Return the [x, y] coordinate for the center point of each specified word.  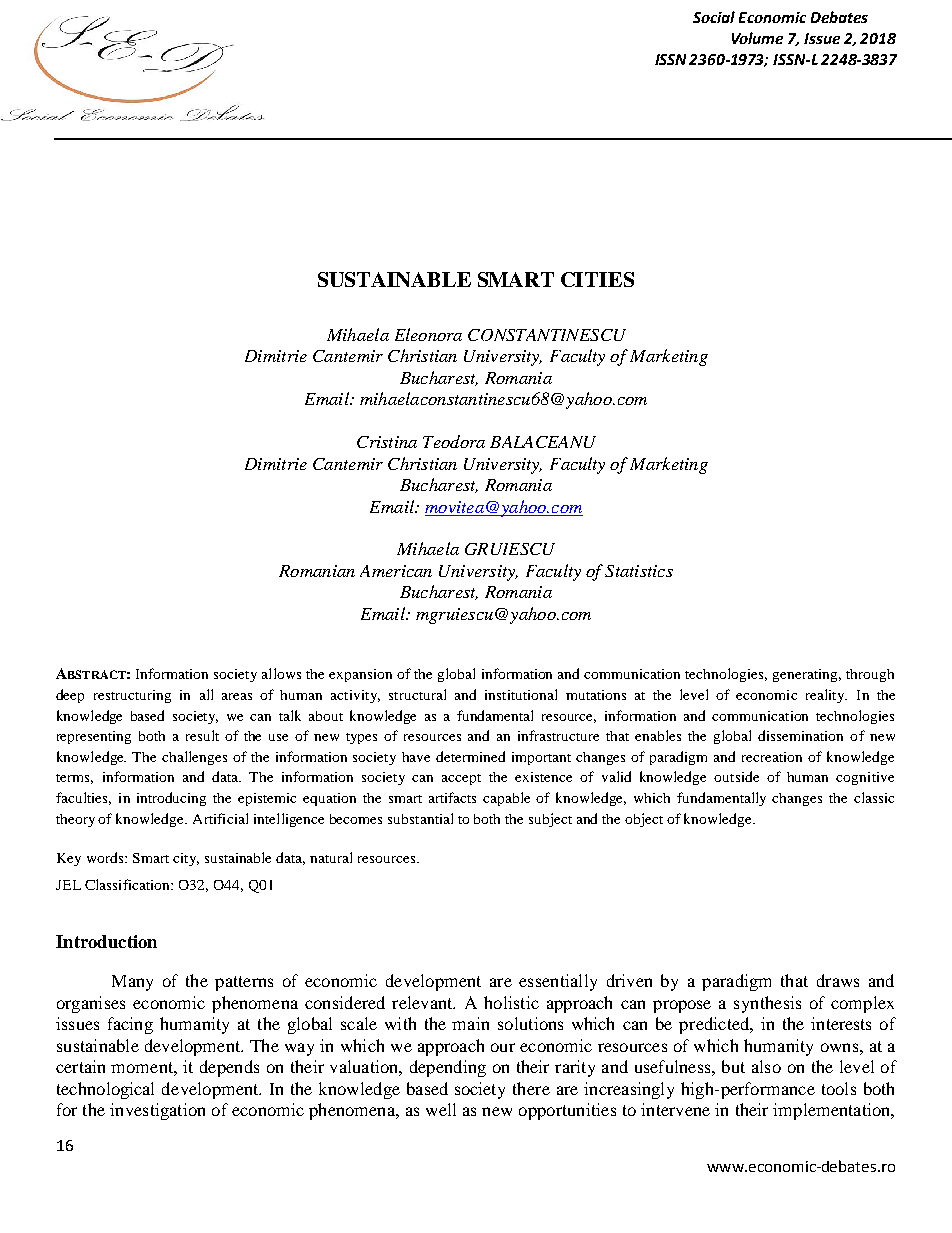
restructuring [132, 696]
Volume [757, 38]
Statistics [639, 571]
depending [448, 1068]
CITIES [597, 279]
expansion [360, 675]
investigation [157, 1111]
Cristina [387, 442]
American [396, 571]
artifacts [452, 797]
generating [807, 675]
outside [736, 776]
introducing [171, 799]
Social [714, 17]
